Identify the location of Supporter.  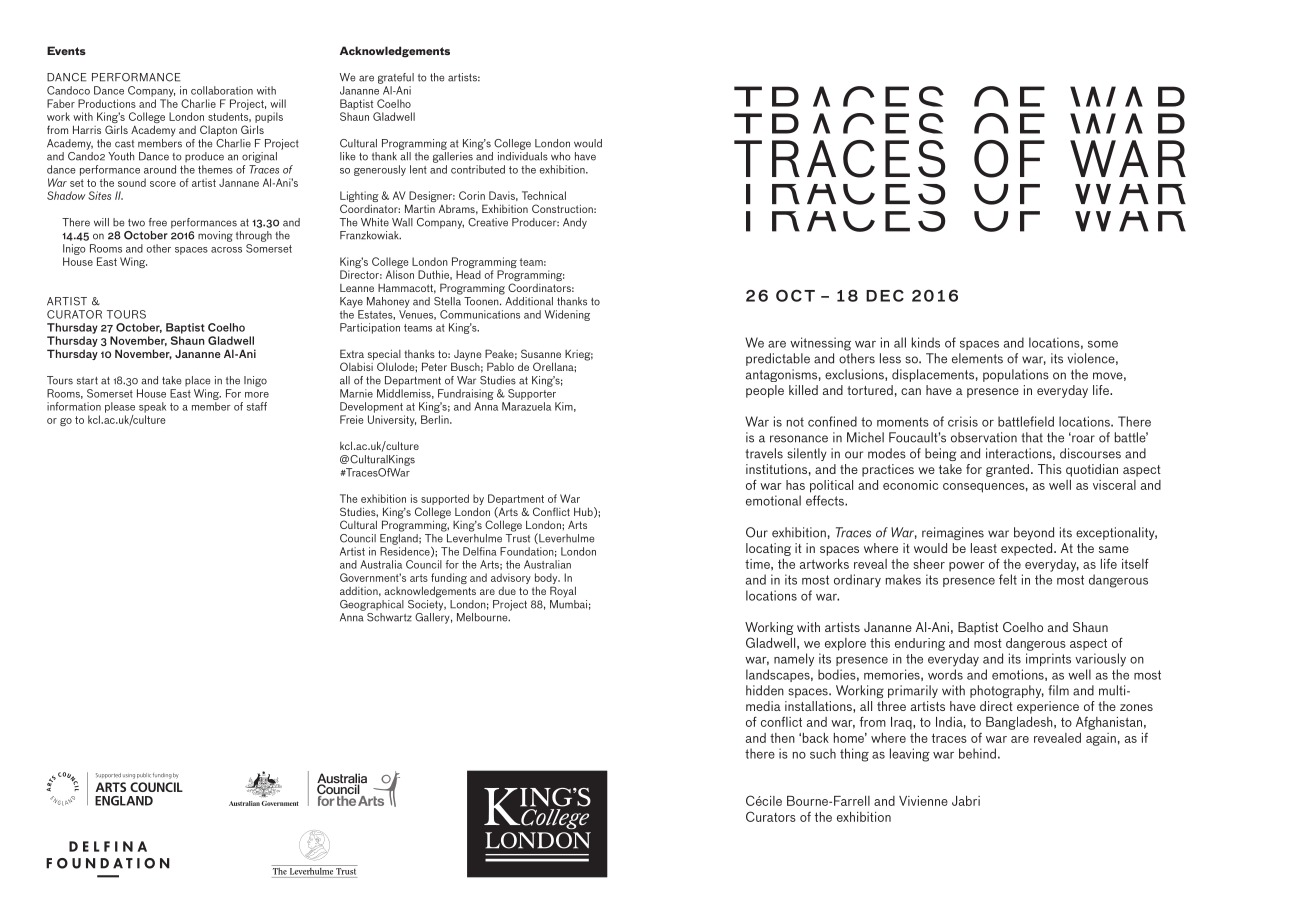
(532, 394).
